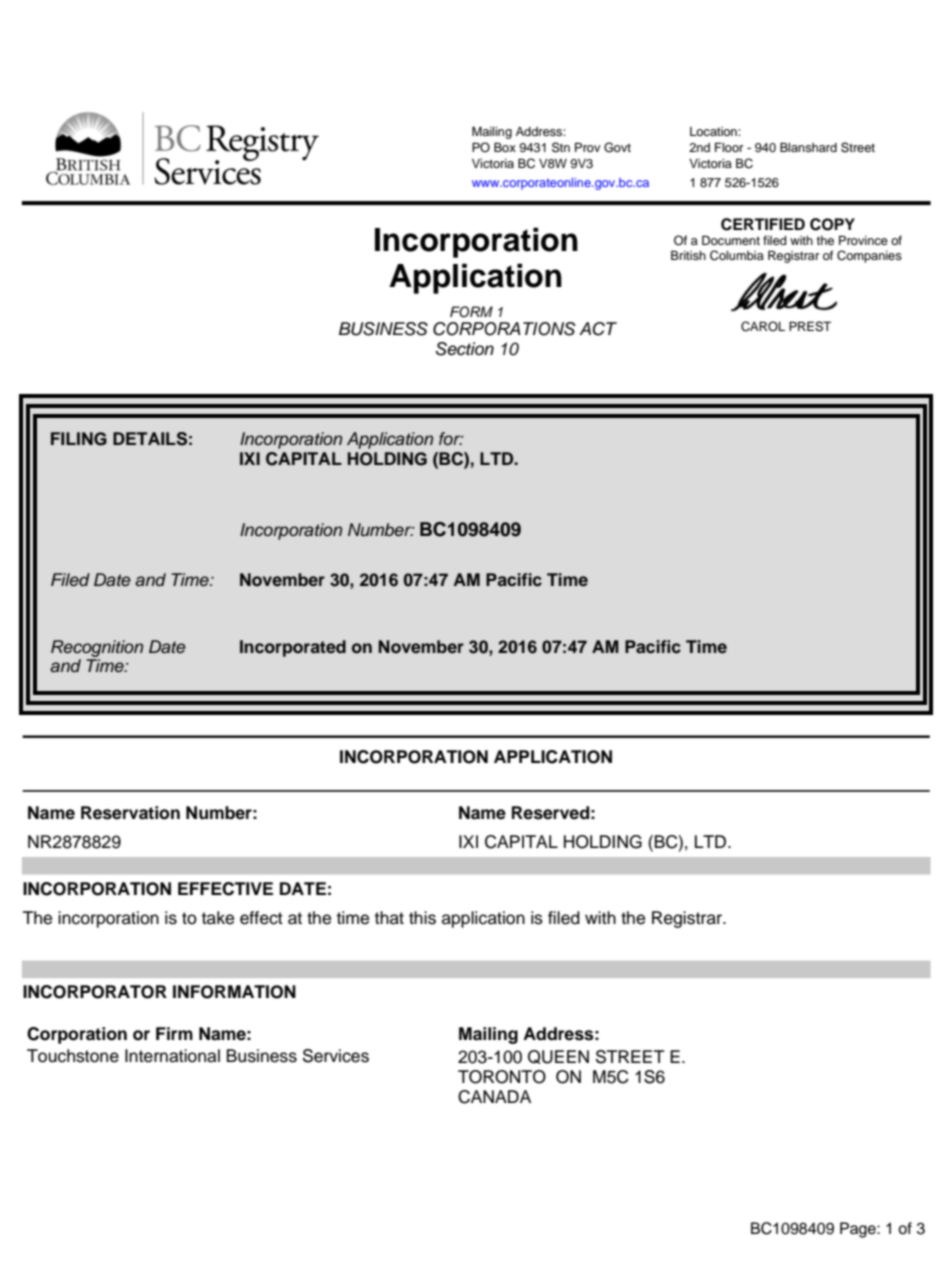 This screenshot has height=1266, width=952. I want to click on Box, so click(505, 147).
